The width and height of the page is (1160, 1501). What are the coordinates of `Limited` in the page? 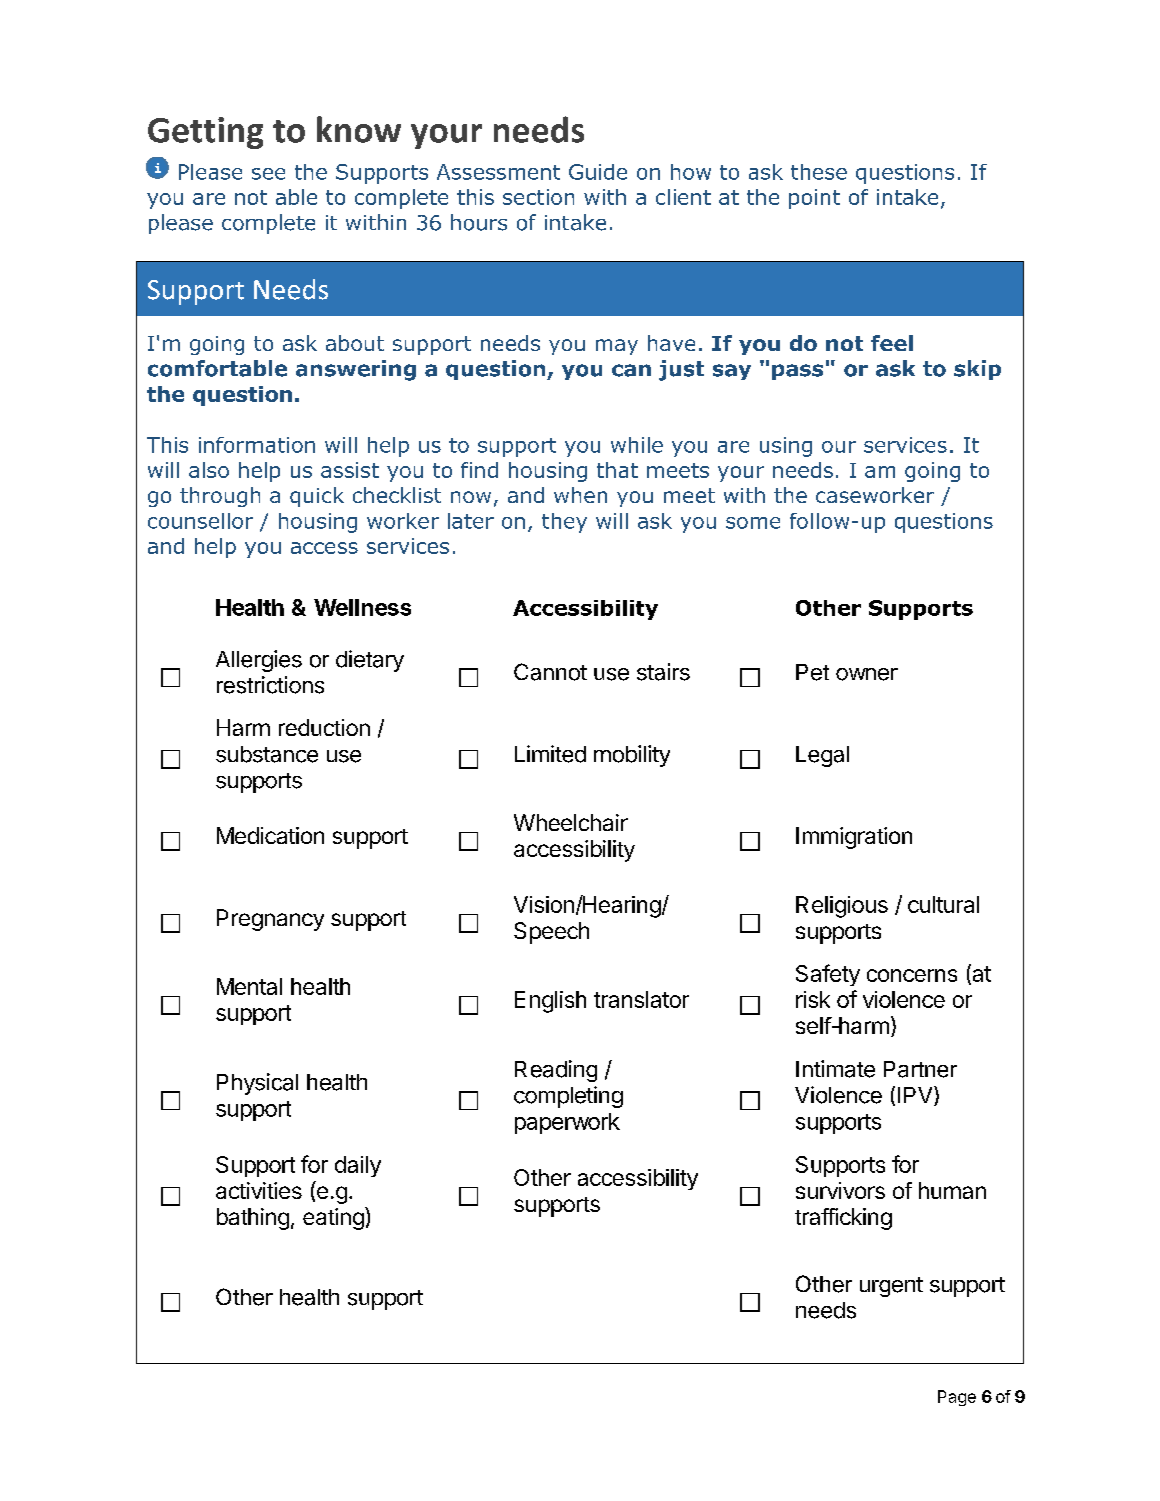 It's located at (550, 754).
